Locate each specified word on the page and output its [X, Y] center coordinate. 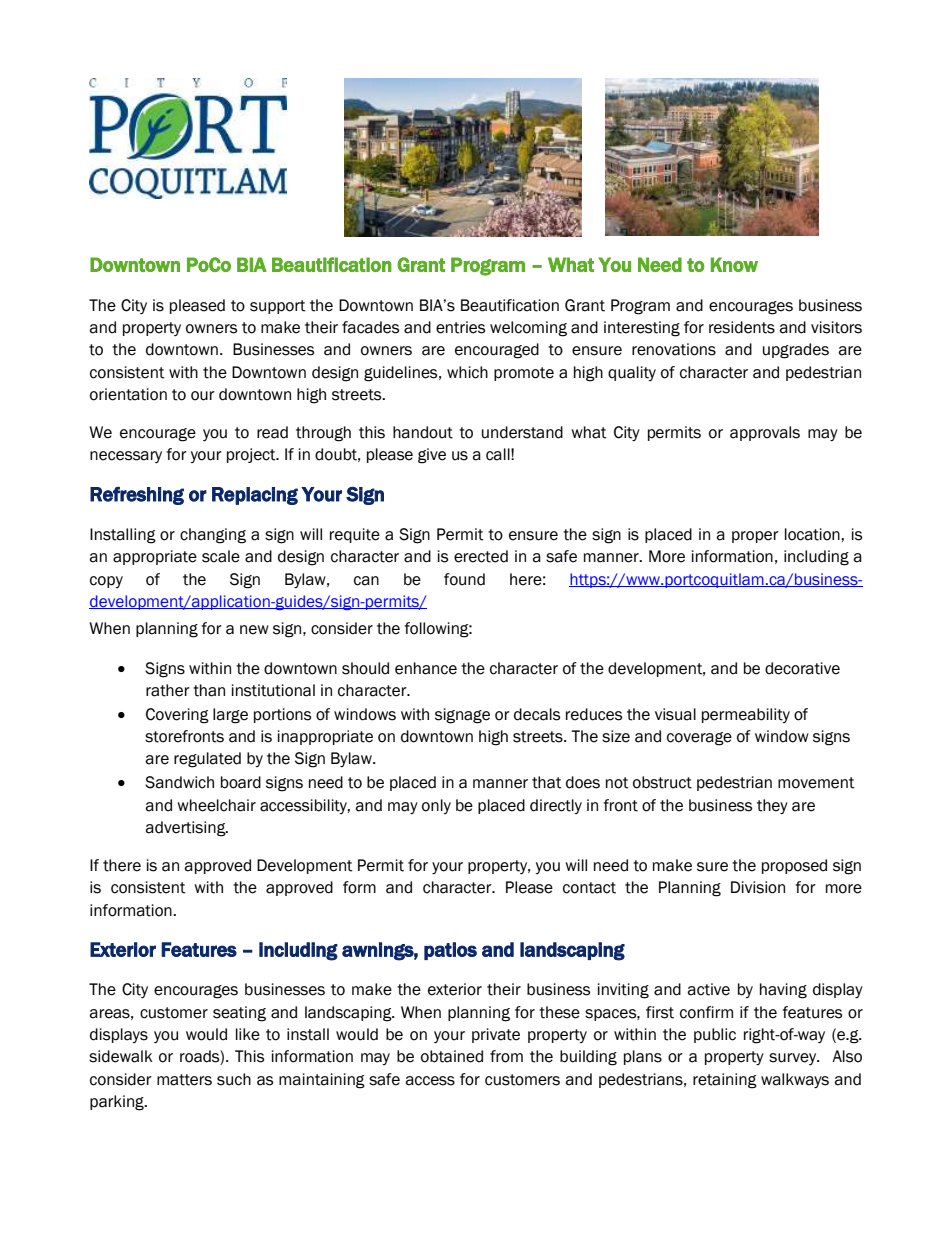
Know [734, 264]
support [278, 307]
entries [460, 327]
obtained [452, 1056]
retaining [725, 1081]
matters [184, 1080]
